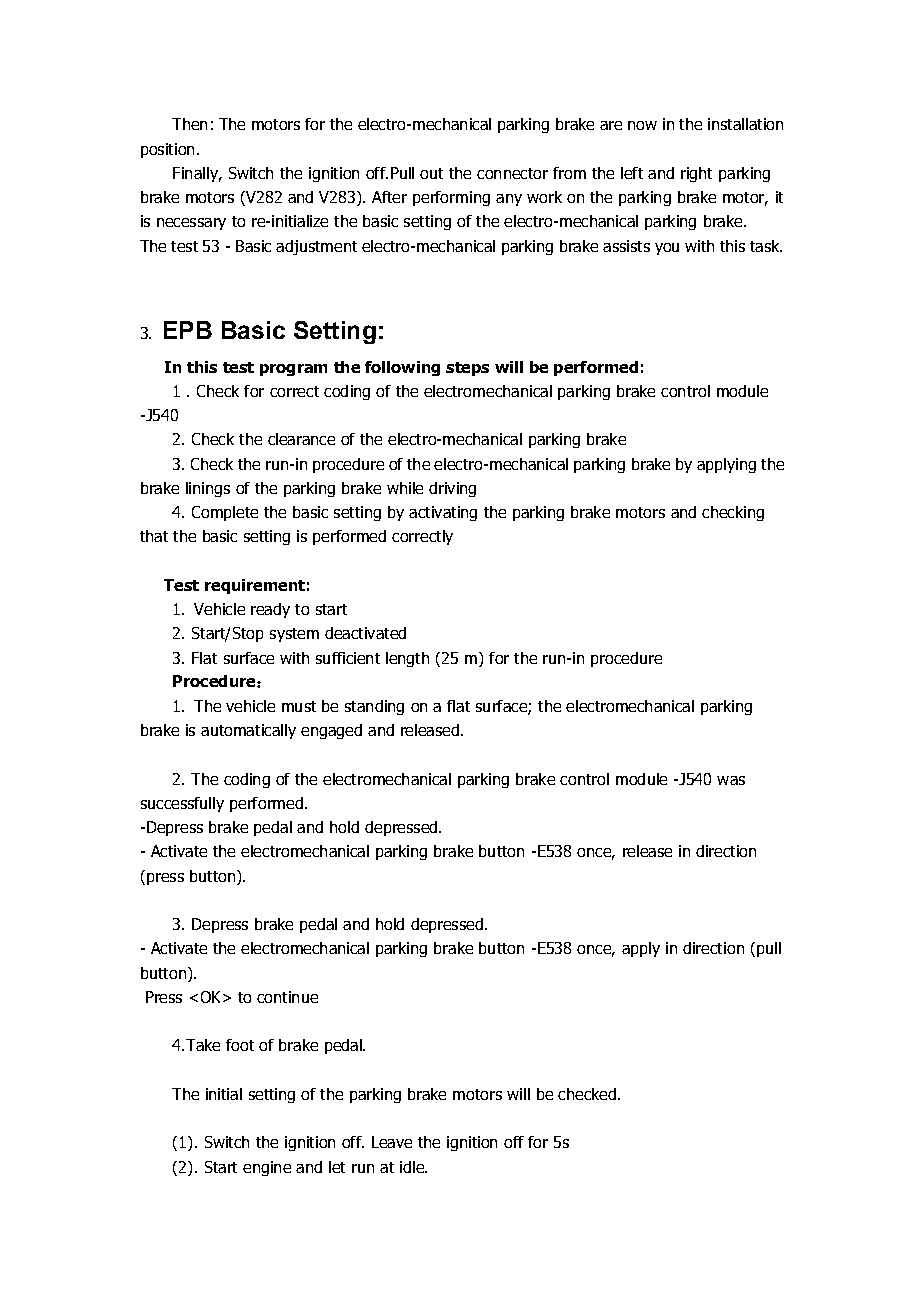 This page has width=924, height=1308. What do you see at coordinates (374, 707) in the page?
I see `standing` at bounding box center [374, 707].
